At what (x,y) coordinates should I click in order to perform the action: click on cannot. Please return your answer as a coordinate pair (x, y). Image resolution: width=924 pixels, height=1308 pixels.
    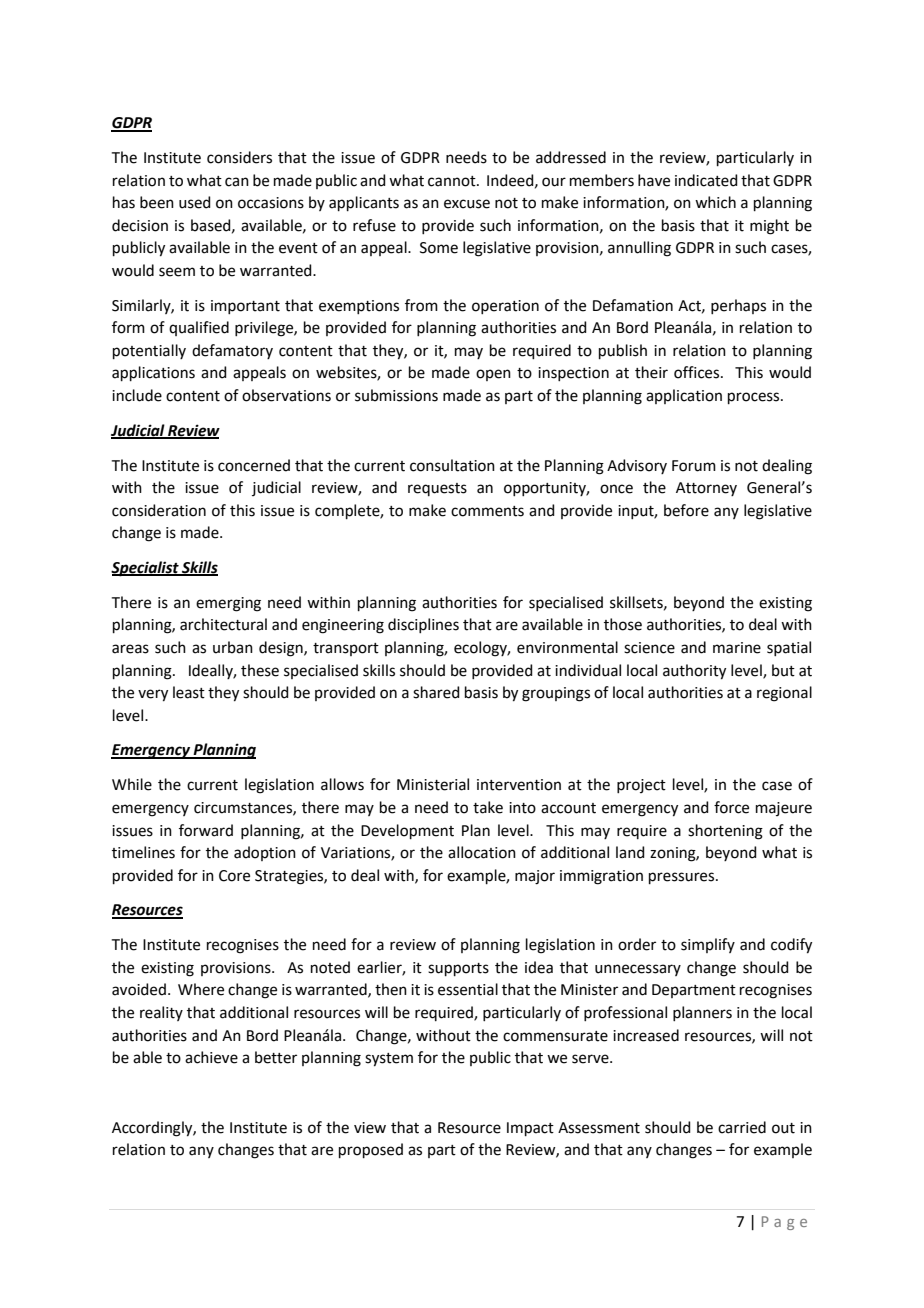
    Looking at the image, I should click on (453, 181).
